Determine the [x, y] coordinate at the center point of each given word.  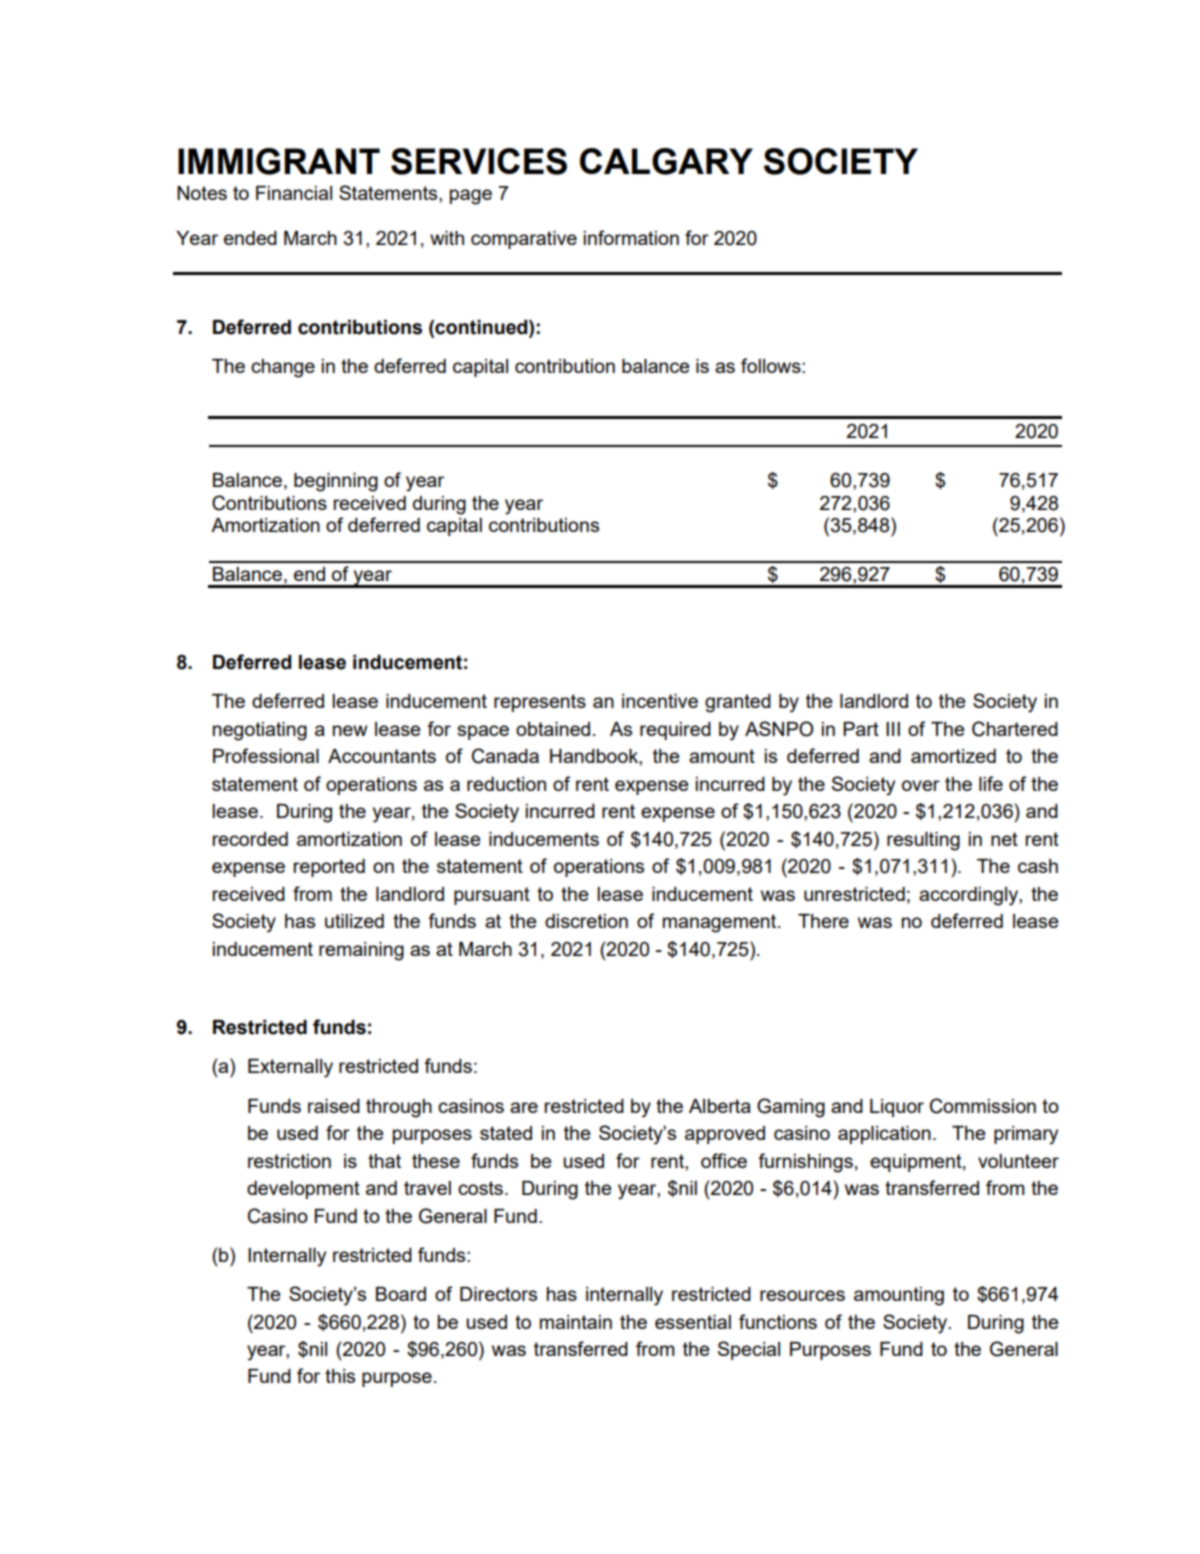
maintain [576, 1322]
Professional [266, 755]
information [631, 237]
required [675, 731]
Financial [294, 193]
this [340, 1376]
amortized [953, 756]
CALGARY [666, 161]
